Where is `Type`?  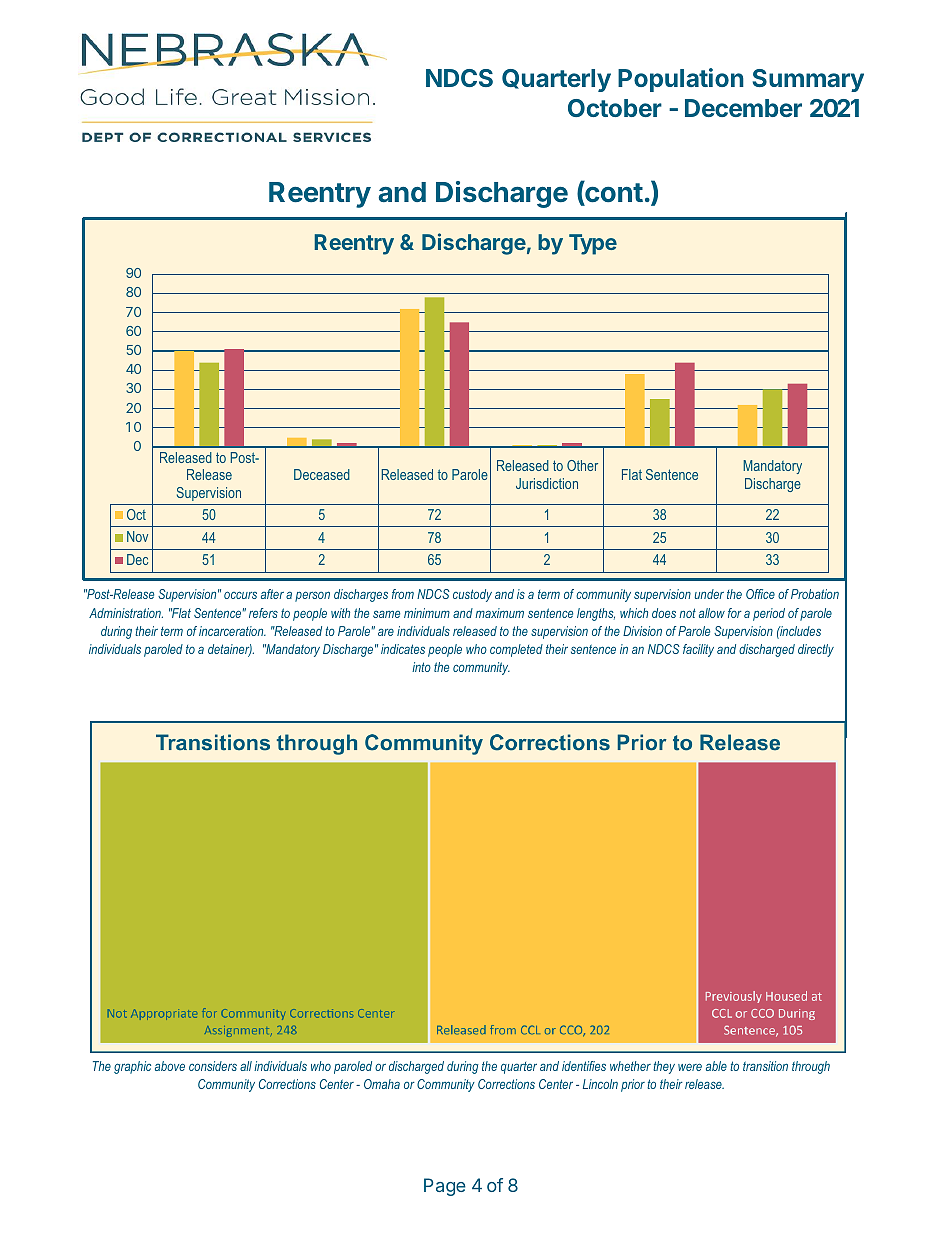
Type is located at coordinates (593, 244).
